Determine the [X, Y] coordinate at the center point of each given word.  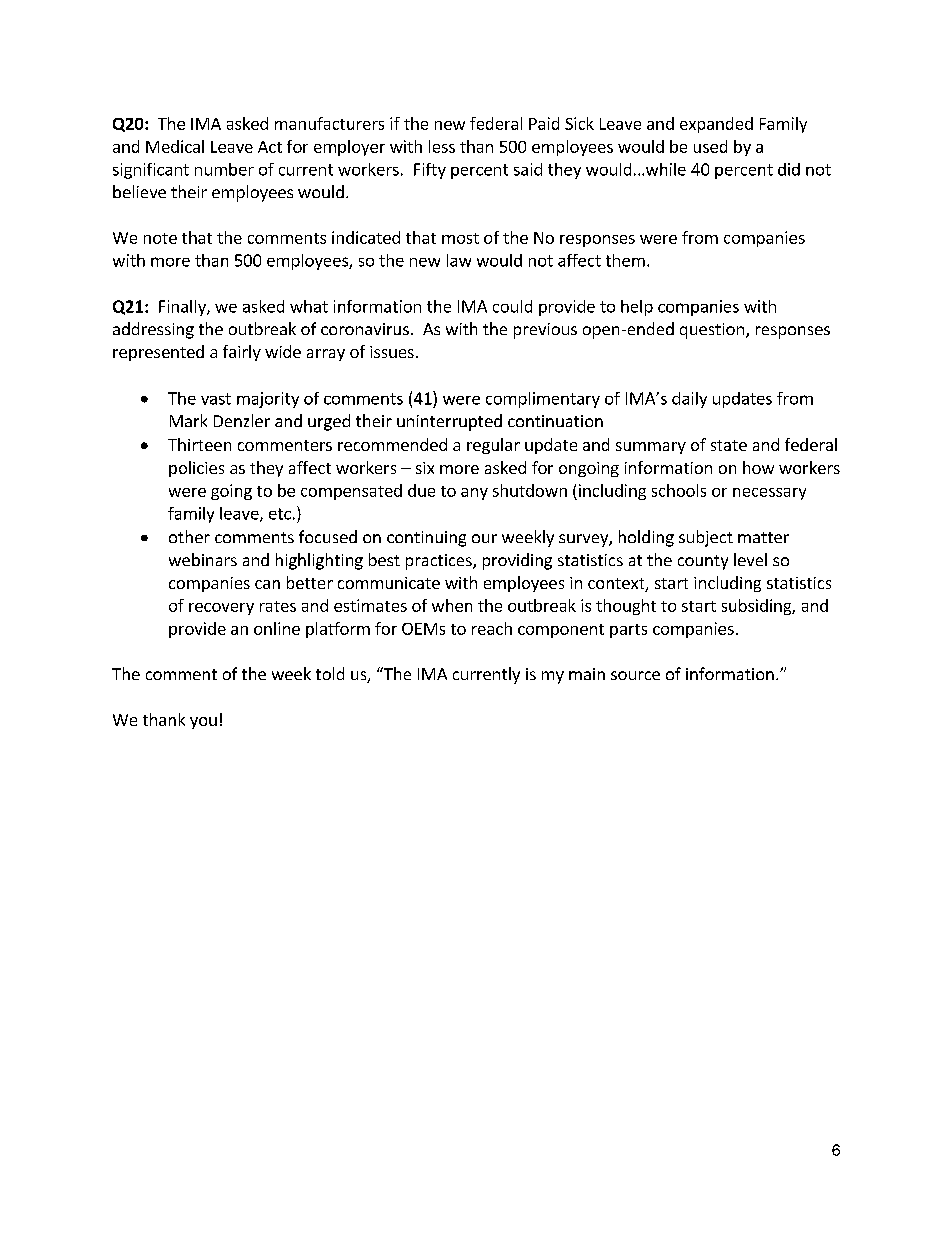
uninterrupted [449, 422]
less [442, 146]
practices [440, 562]
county [703, 562]
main [587, 674]
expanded [716, 125]
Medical [175, 146]
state [729, 445]
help [637, 308]
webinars [203, 559]
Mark [188, 420]
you [203, 723]
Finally [183, 308]
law [459, 260]
